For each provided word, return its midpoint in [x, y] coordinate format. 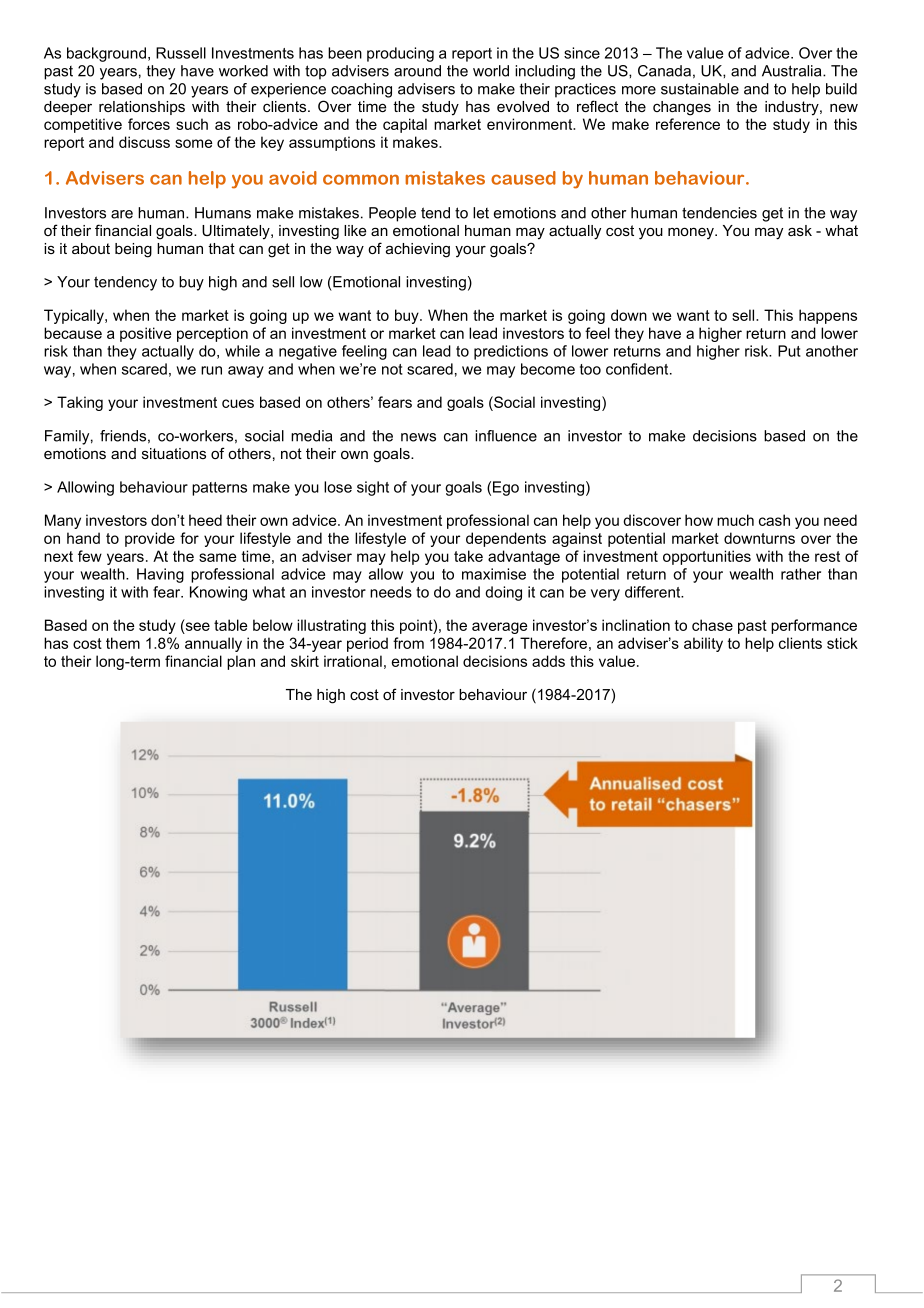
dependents [506, 539]
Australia [793, 71]
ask [800, 230]
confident [638, 369]
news [418, 437]
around [417, 71]
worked [243, 71]
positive [146, 334]
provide [150, 539]
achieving [418, 250]
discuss [144, 142]
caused [523, 178]
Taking [80, 403]
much [735, 520]
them [123, 643]
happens [828, 316]
